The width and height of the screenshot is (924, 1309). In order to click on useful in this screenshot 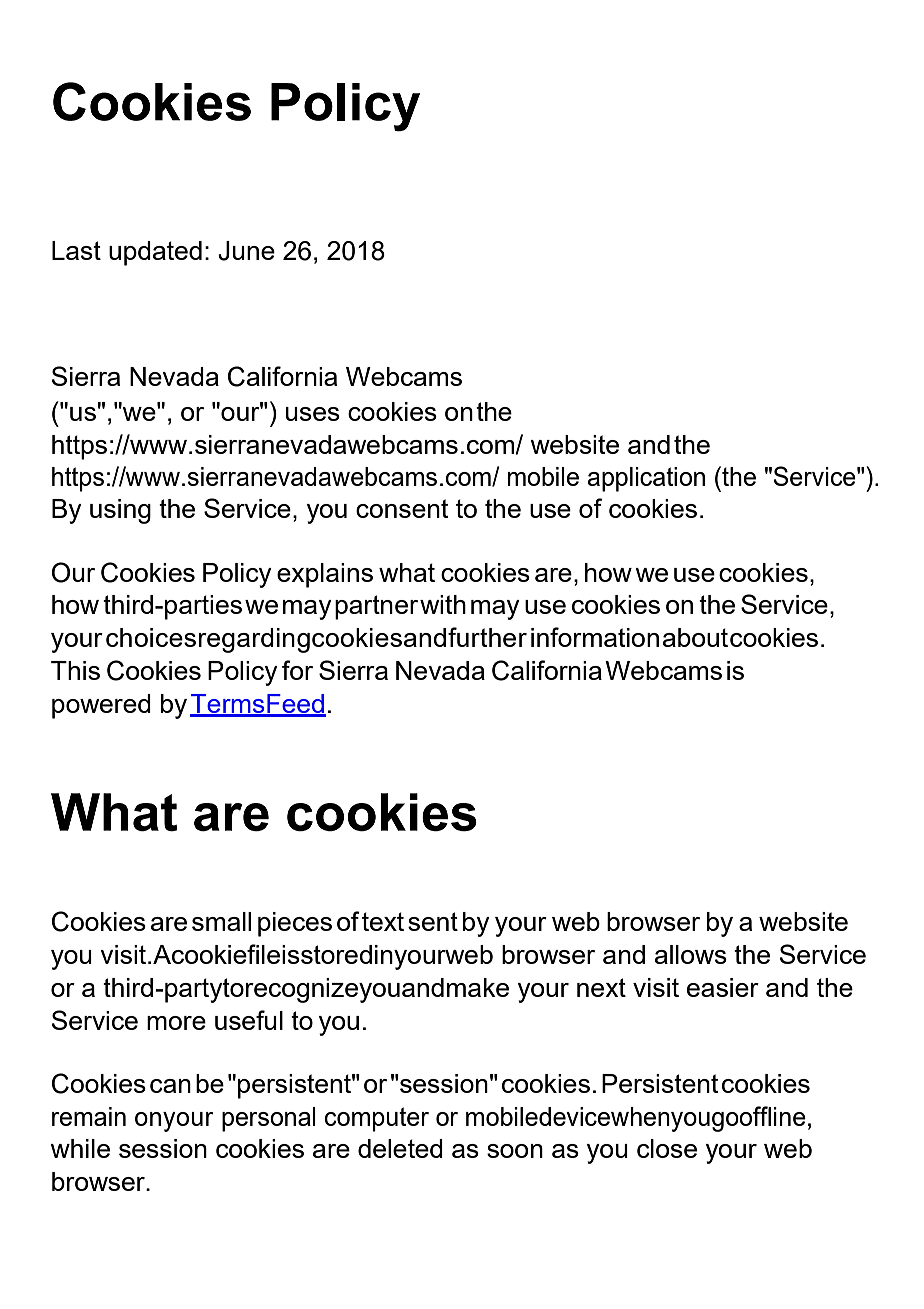, I will do `click(249, 1020)`.
